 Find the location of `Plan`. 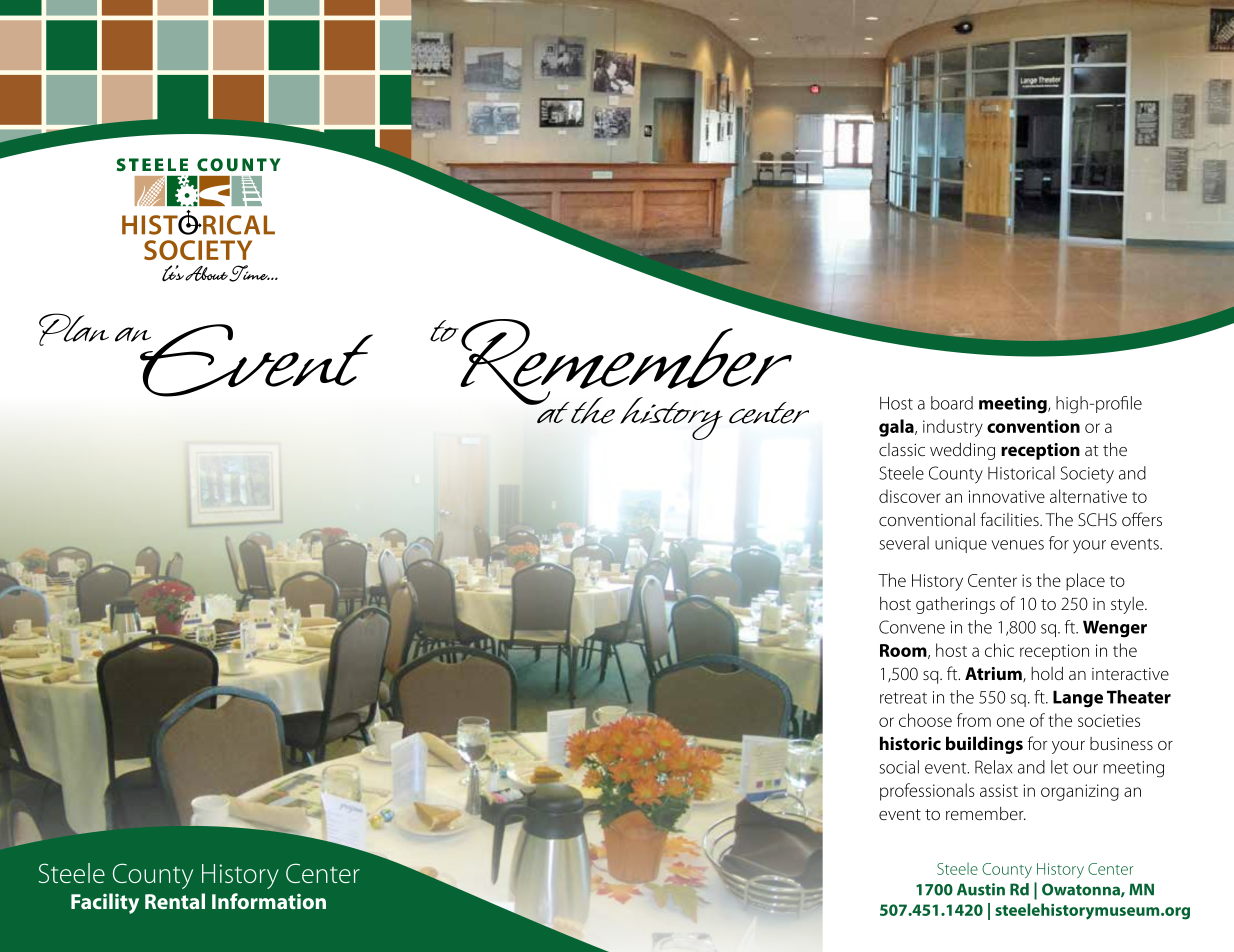

Plan is located at coordinates (74, 329).
